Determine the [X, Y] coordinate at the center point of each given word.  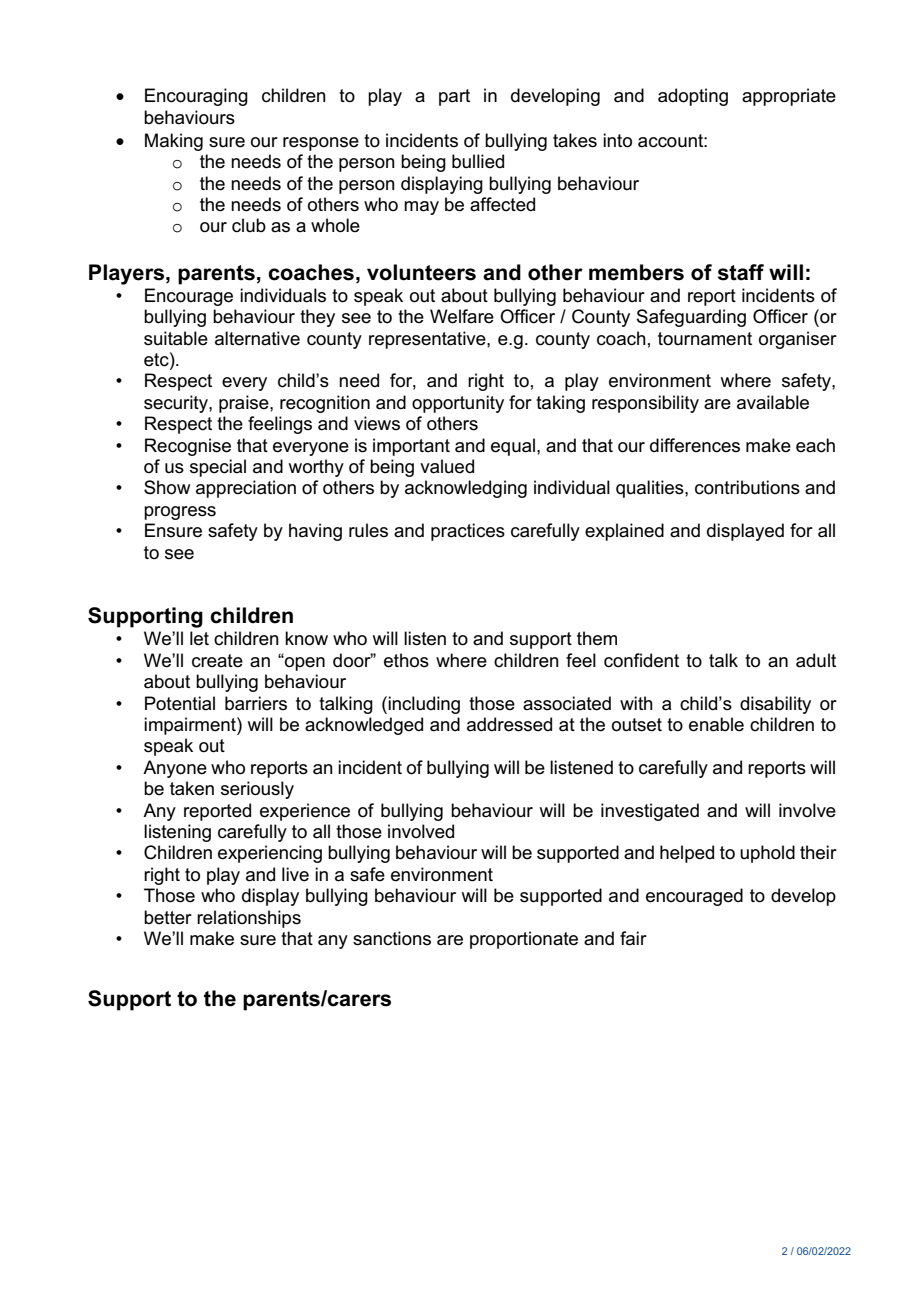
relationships [249, 919]
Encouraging [196, 97]
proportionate [524, 940]
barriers [256, 703]
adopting [693, 97]
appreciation [246, 489]
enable [716, 724]
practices [468, 532]
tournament [705, 339]
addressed [509, 724]
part [454, 97]
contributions [747, 487]
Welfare [462, 316]
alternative [257, 338]
